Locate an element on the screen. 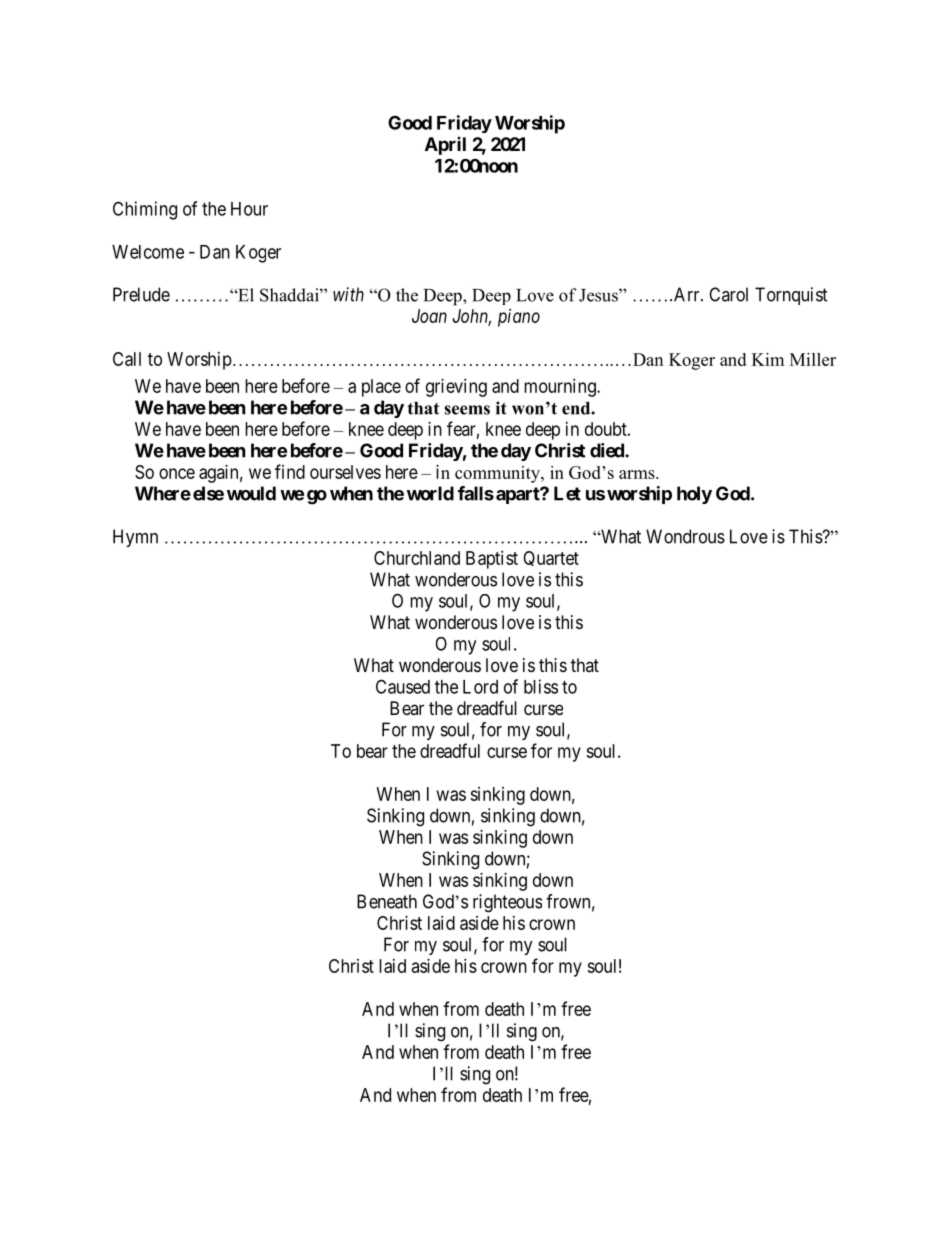 This screenshot has width=952, height=1233. Carol is located at coordinates (728, 294).
